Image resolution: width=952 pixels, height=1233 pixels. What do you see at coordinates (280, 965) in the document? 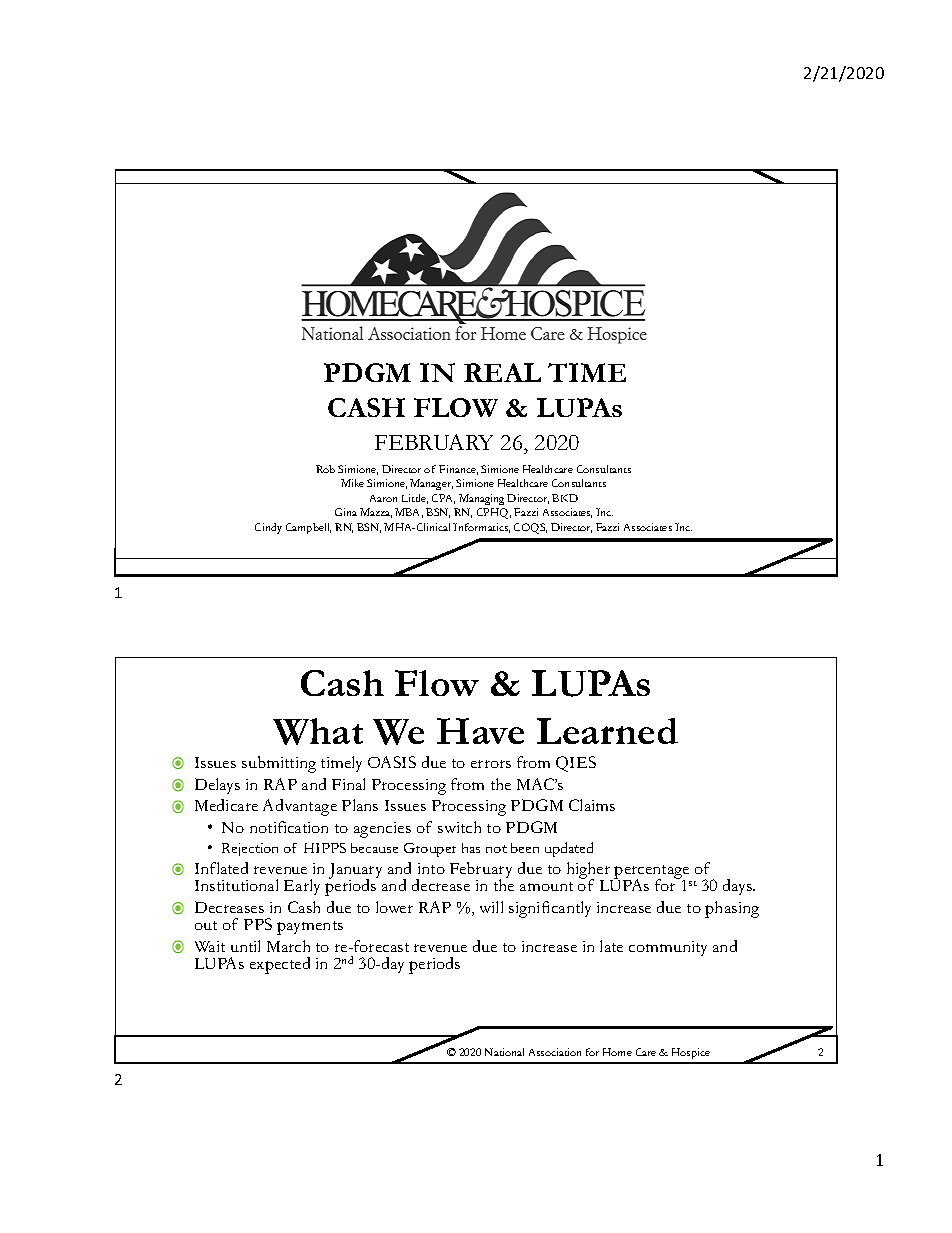
I see `expected` at bounding box center [280, 965].
